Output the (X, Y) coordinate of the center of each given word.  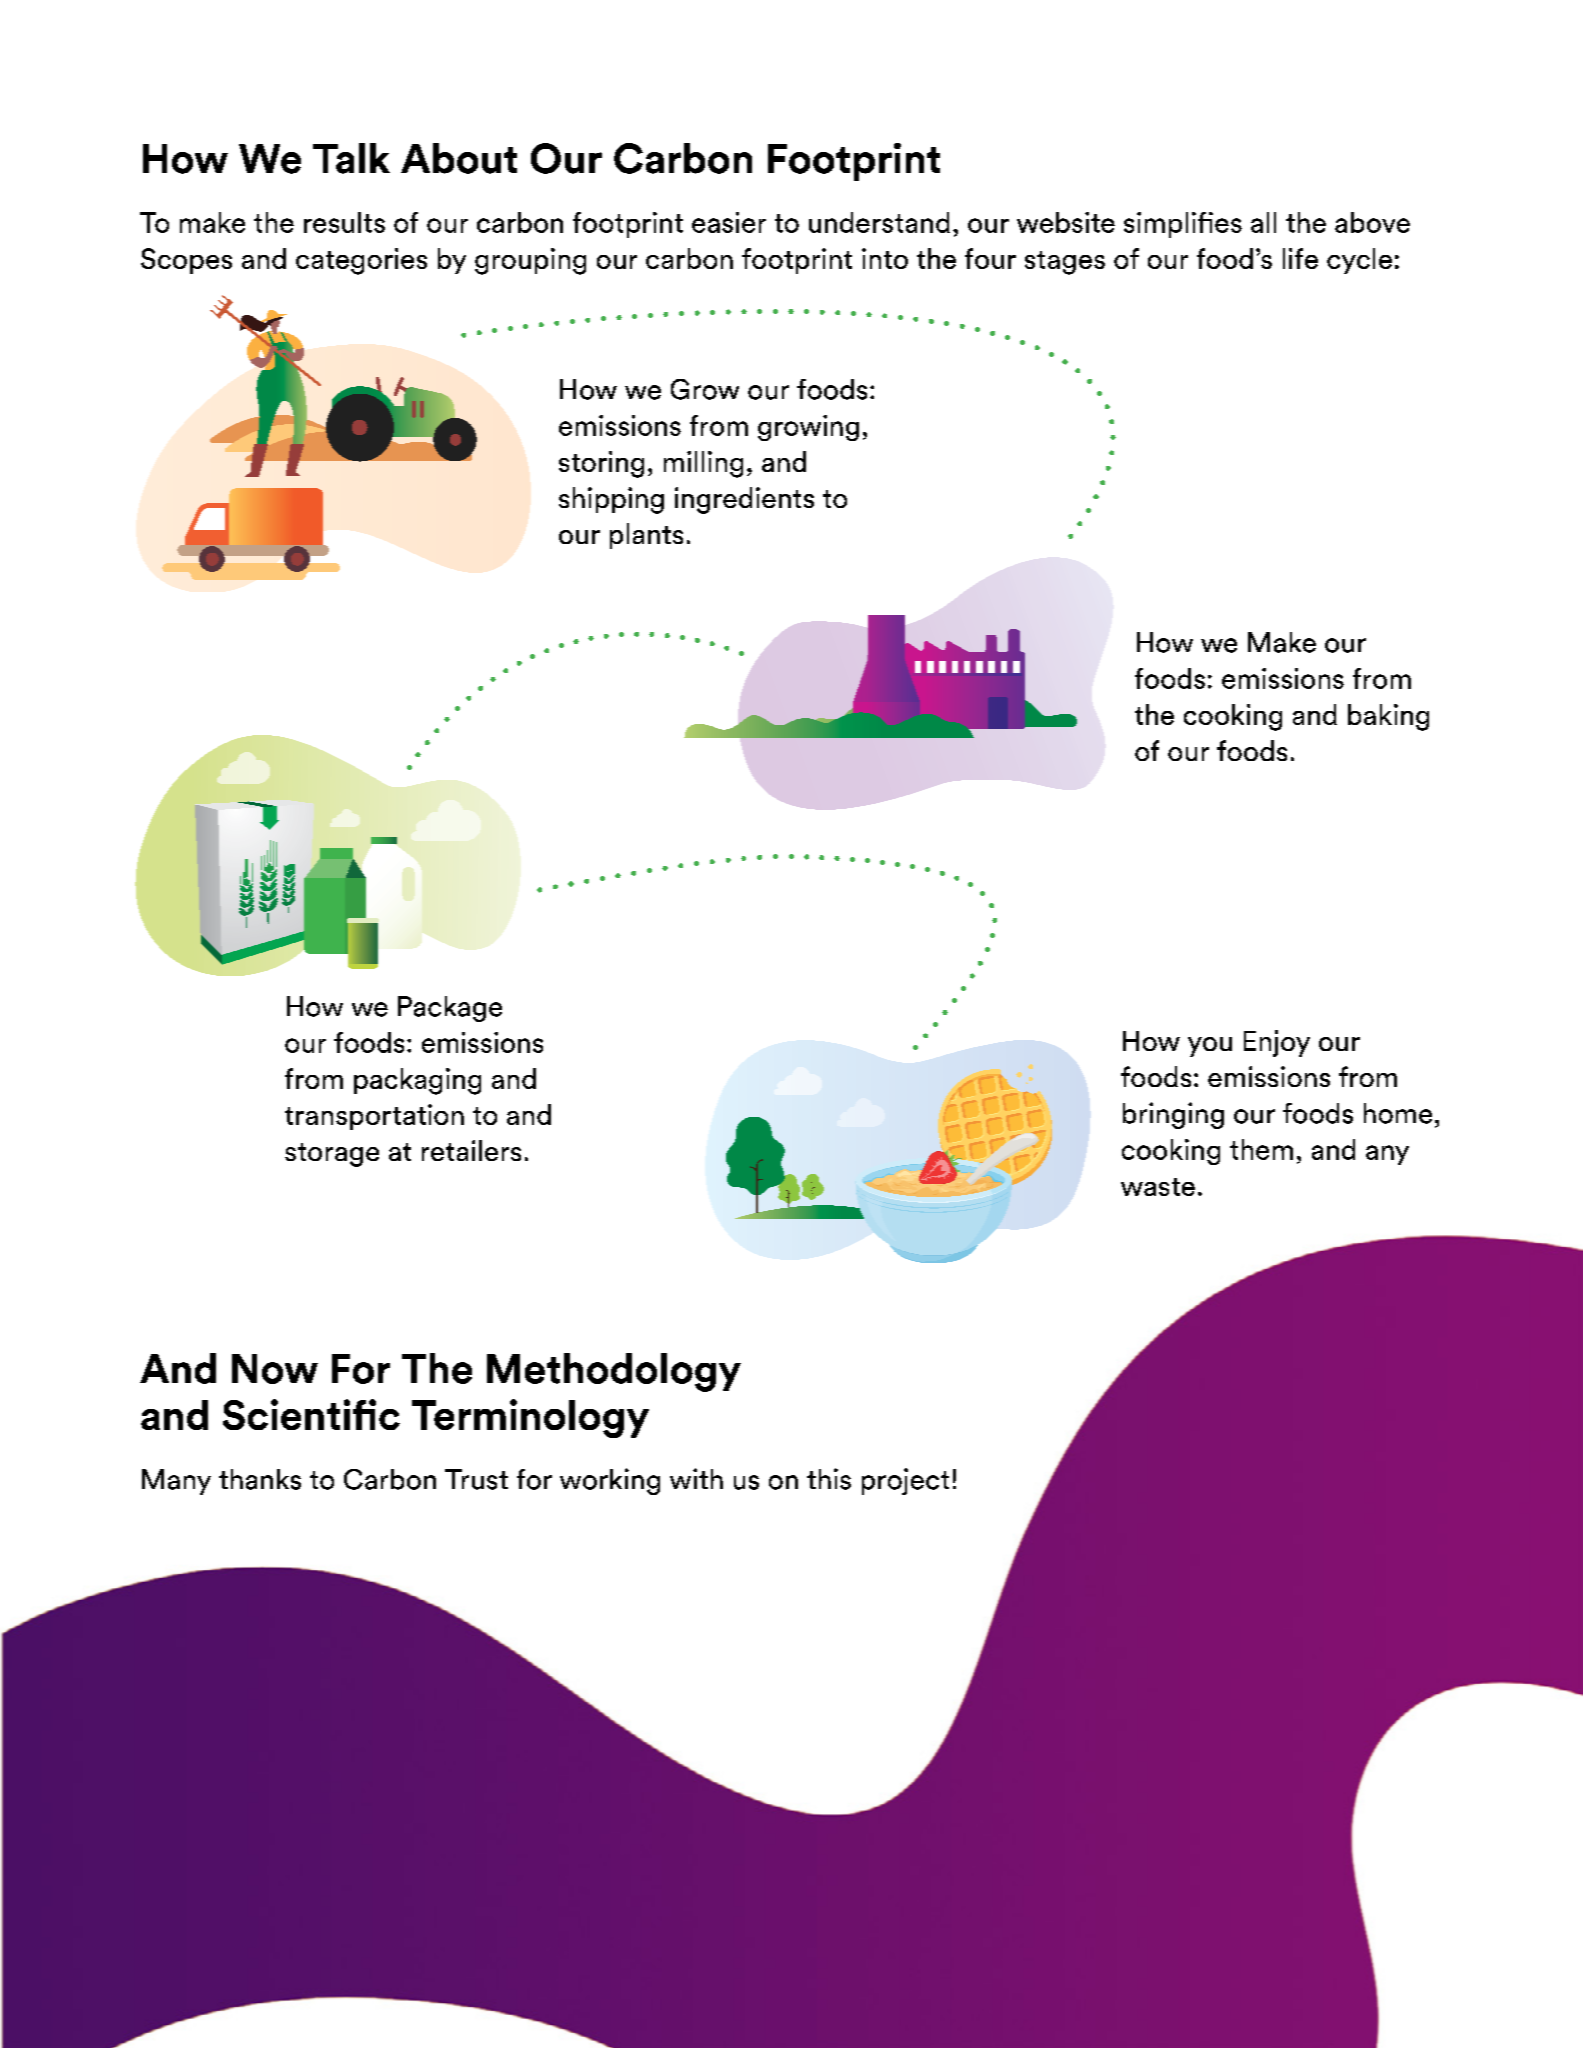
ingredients (744, 500)
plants (646, 536)
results (344, 222)
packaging (417, 1081)
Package (450, 1009)
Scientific (311, 1414)
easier (729, 222)
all (1263, 222)
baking (1388, 717)
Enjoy (1277, 1043)
